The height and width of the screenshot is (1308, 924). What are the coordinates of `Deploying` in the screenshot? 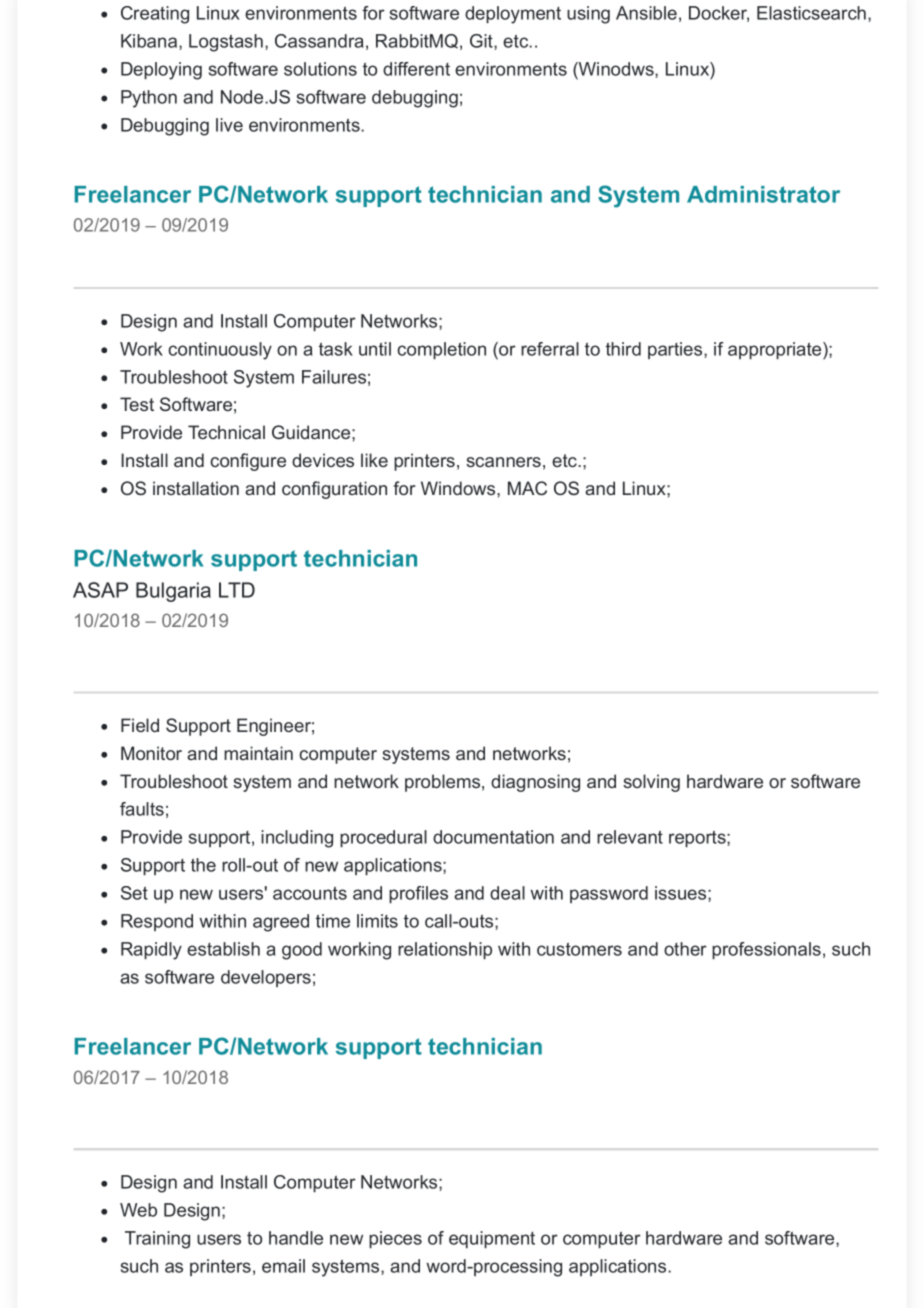 It's located at (161, 71).
